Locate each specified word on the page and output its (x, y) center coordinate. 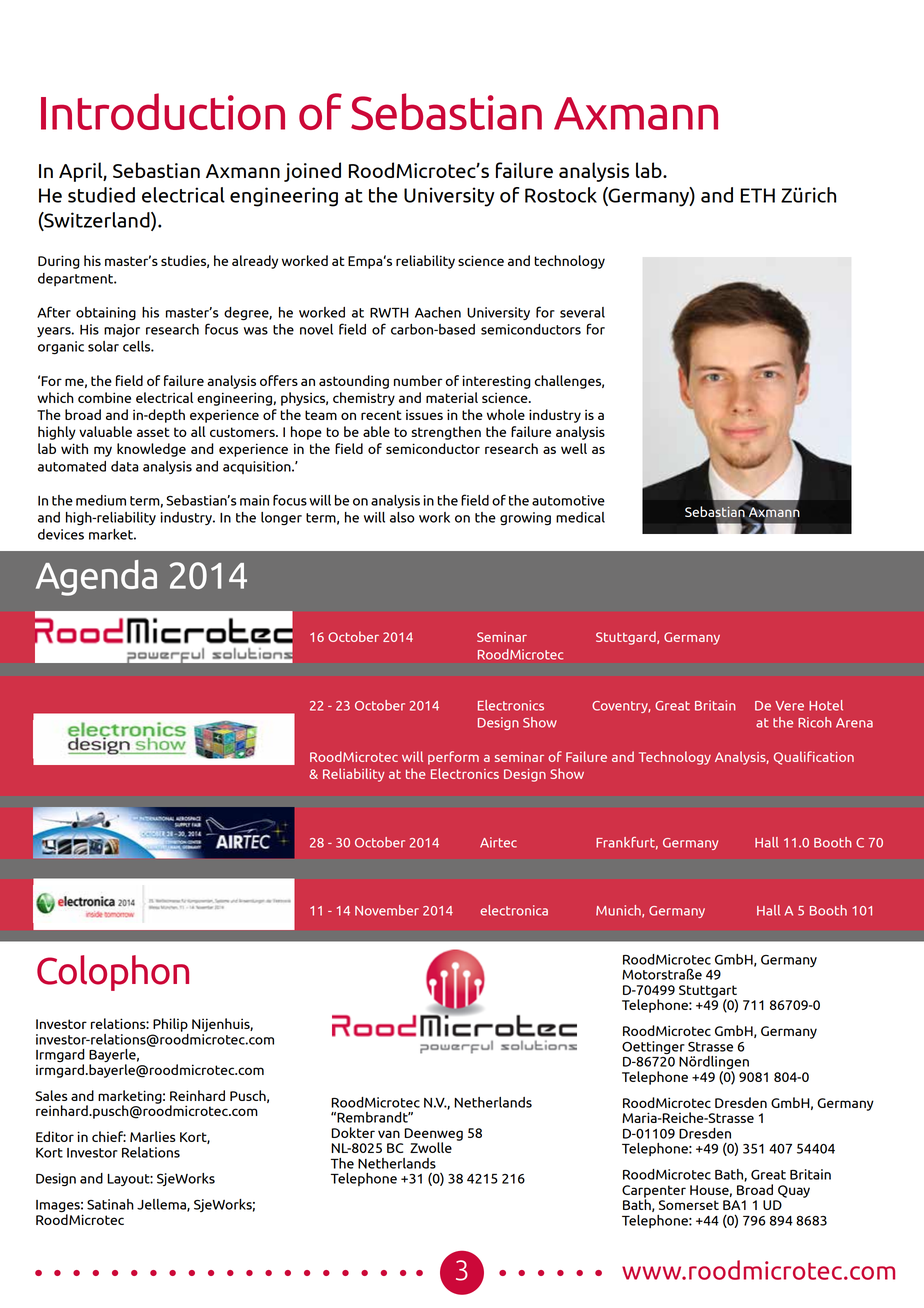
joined (312, 172)
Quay (794, 1191)
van (389, 1134)
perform (453, 758)
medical (580, 517)
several (582, 312)
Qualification (814, 758)
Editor (55, 1136)
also (402, 517)
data (124, 466)
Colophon (113, 973)
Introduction (163, 111)
